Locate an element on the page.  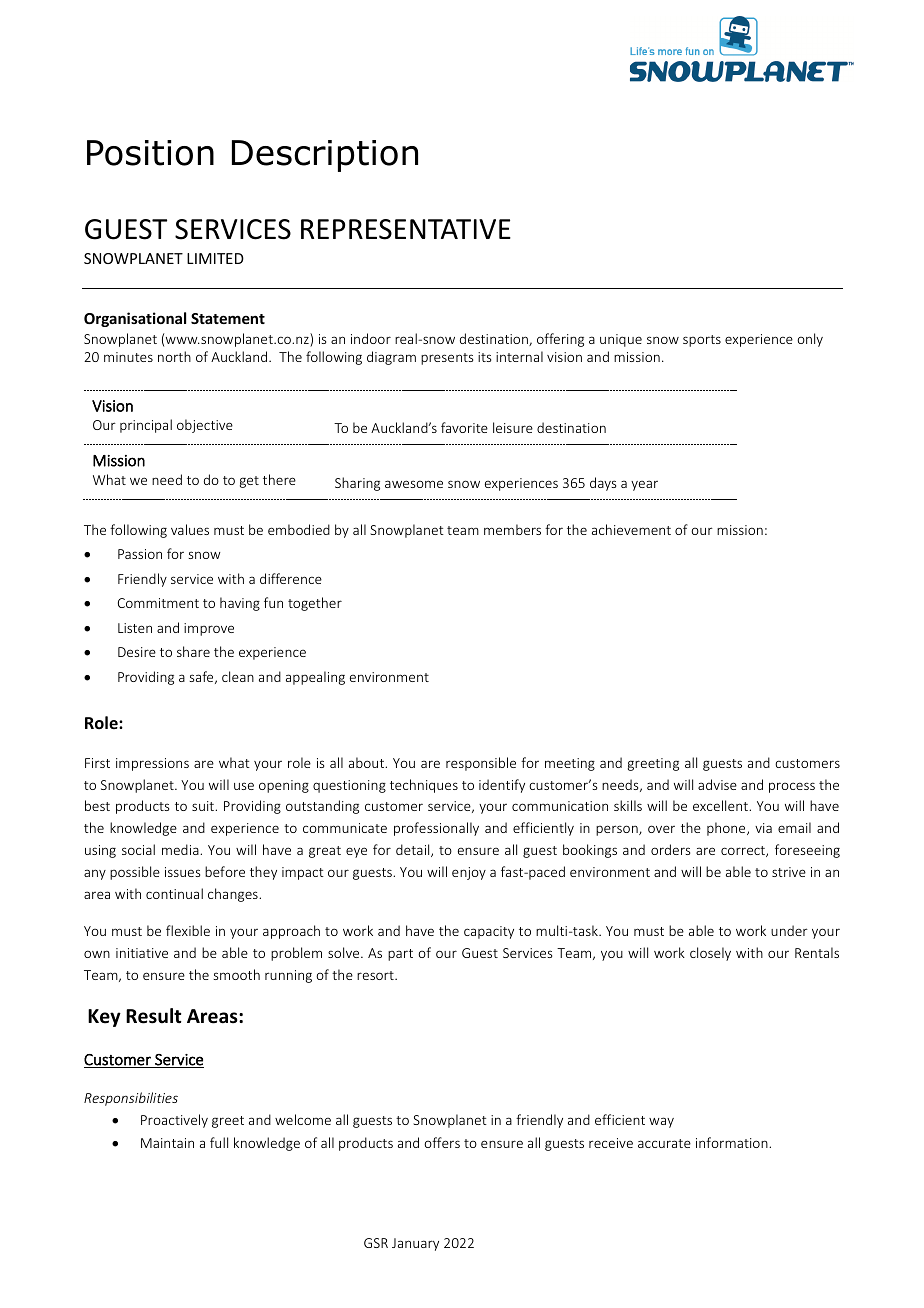
sports is located at coordinates (702, 341).
